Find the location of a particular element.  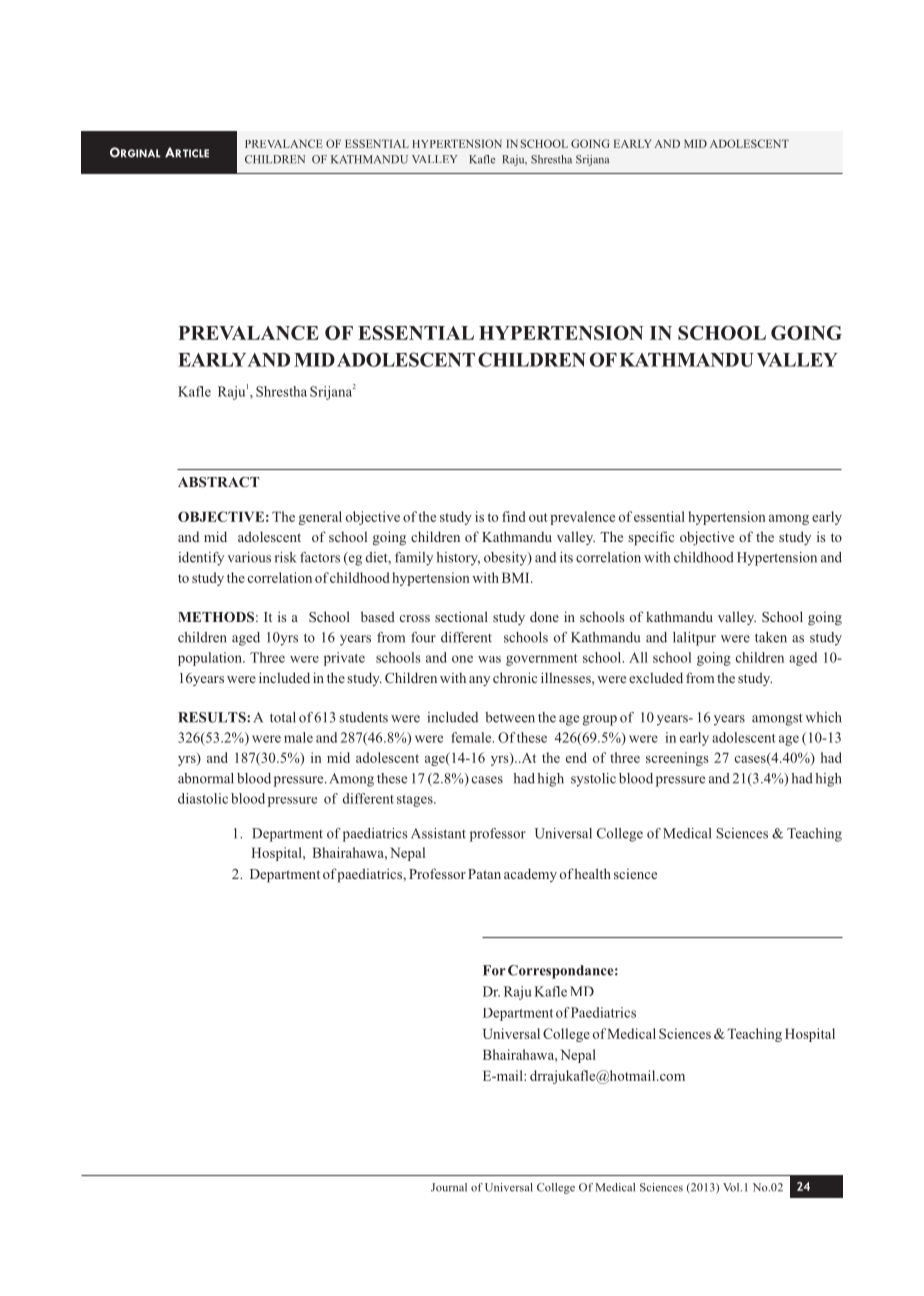

academy is located at coordinates (530, 875).
